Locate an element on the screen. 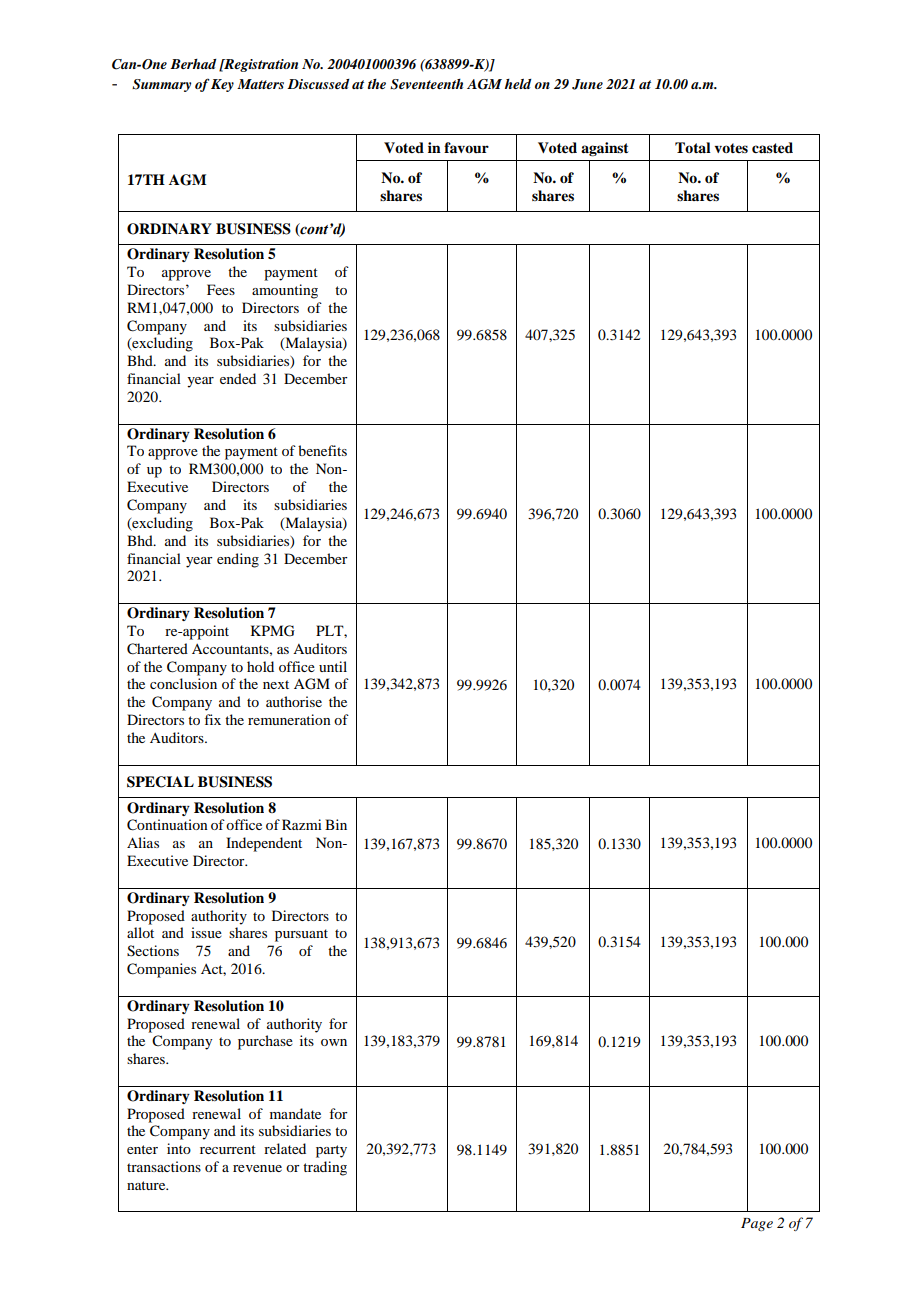  recurrent is located at coordinates (228, 1149).
